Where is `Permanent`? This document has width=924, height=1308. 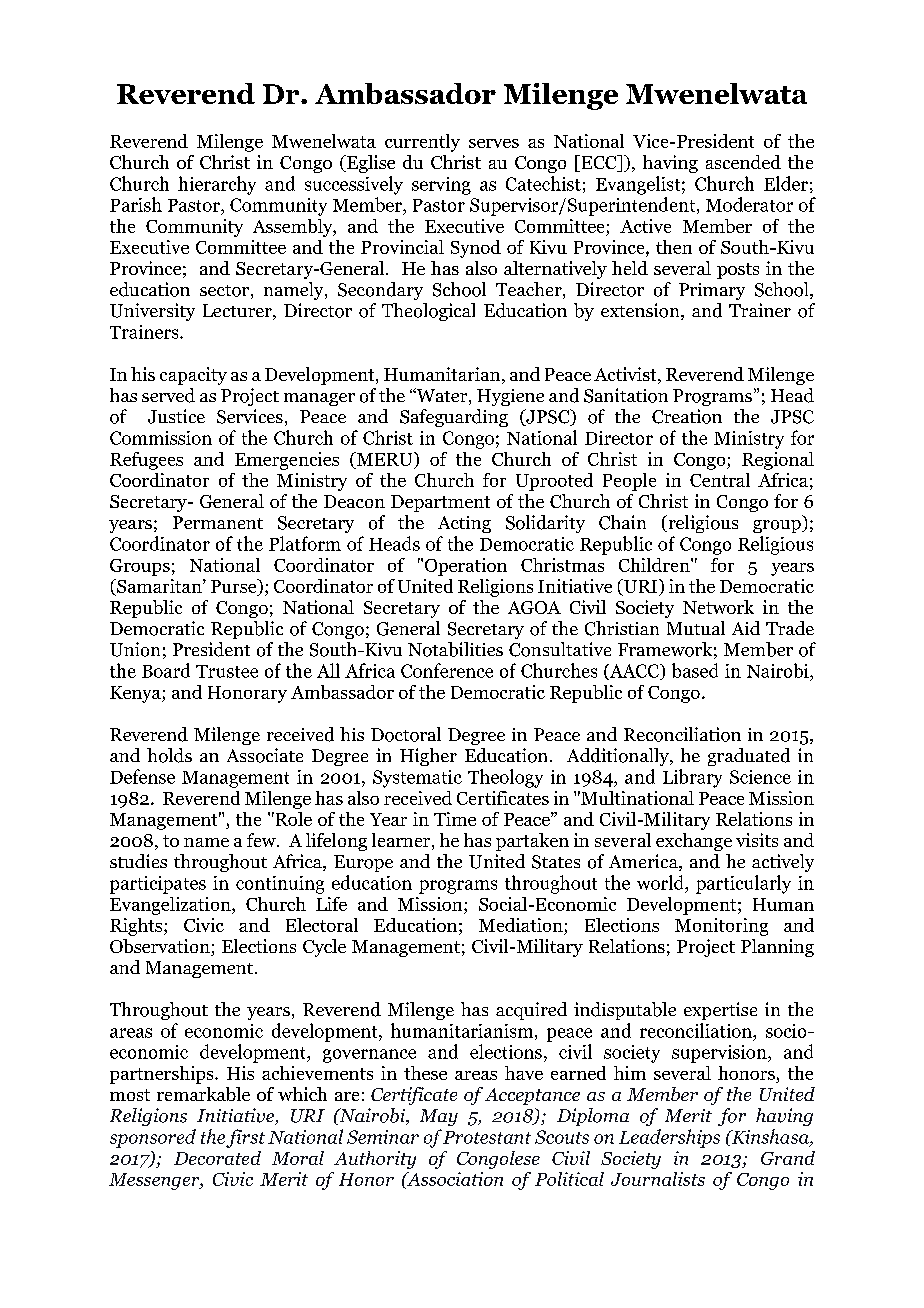 Permanent is located at coordinates (218, 522).
